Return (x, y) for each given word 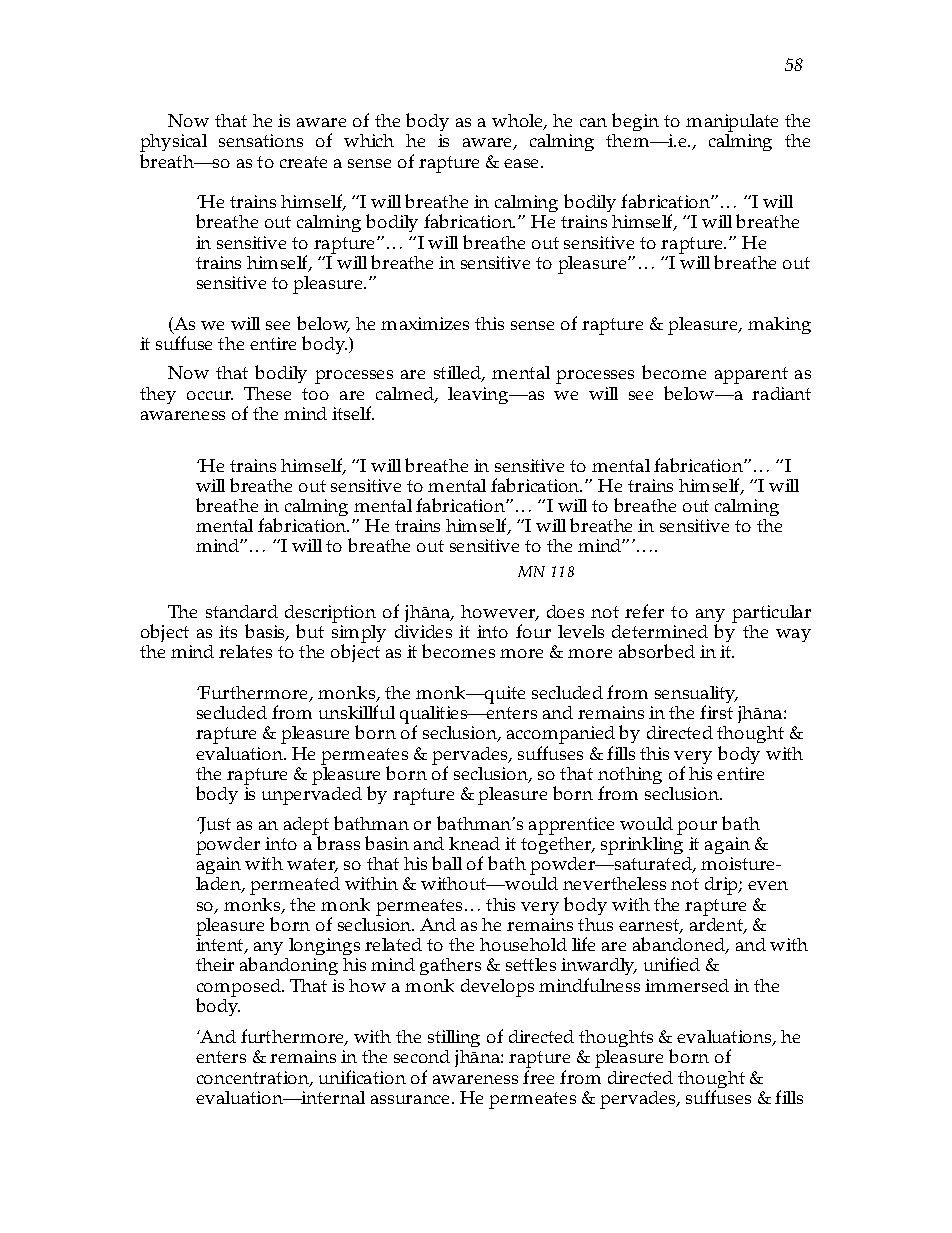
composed (240, 989)
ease (523, 163)
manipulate (732, 124)
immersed (687, 985)
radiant (781, 393)
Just (214, 825)
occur (210, 395)
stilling (454, 1040)
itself (353, 413)
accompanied (561, 736)
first (716, 712)
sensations (261, 140)
